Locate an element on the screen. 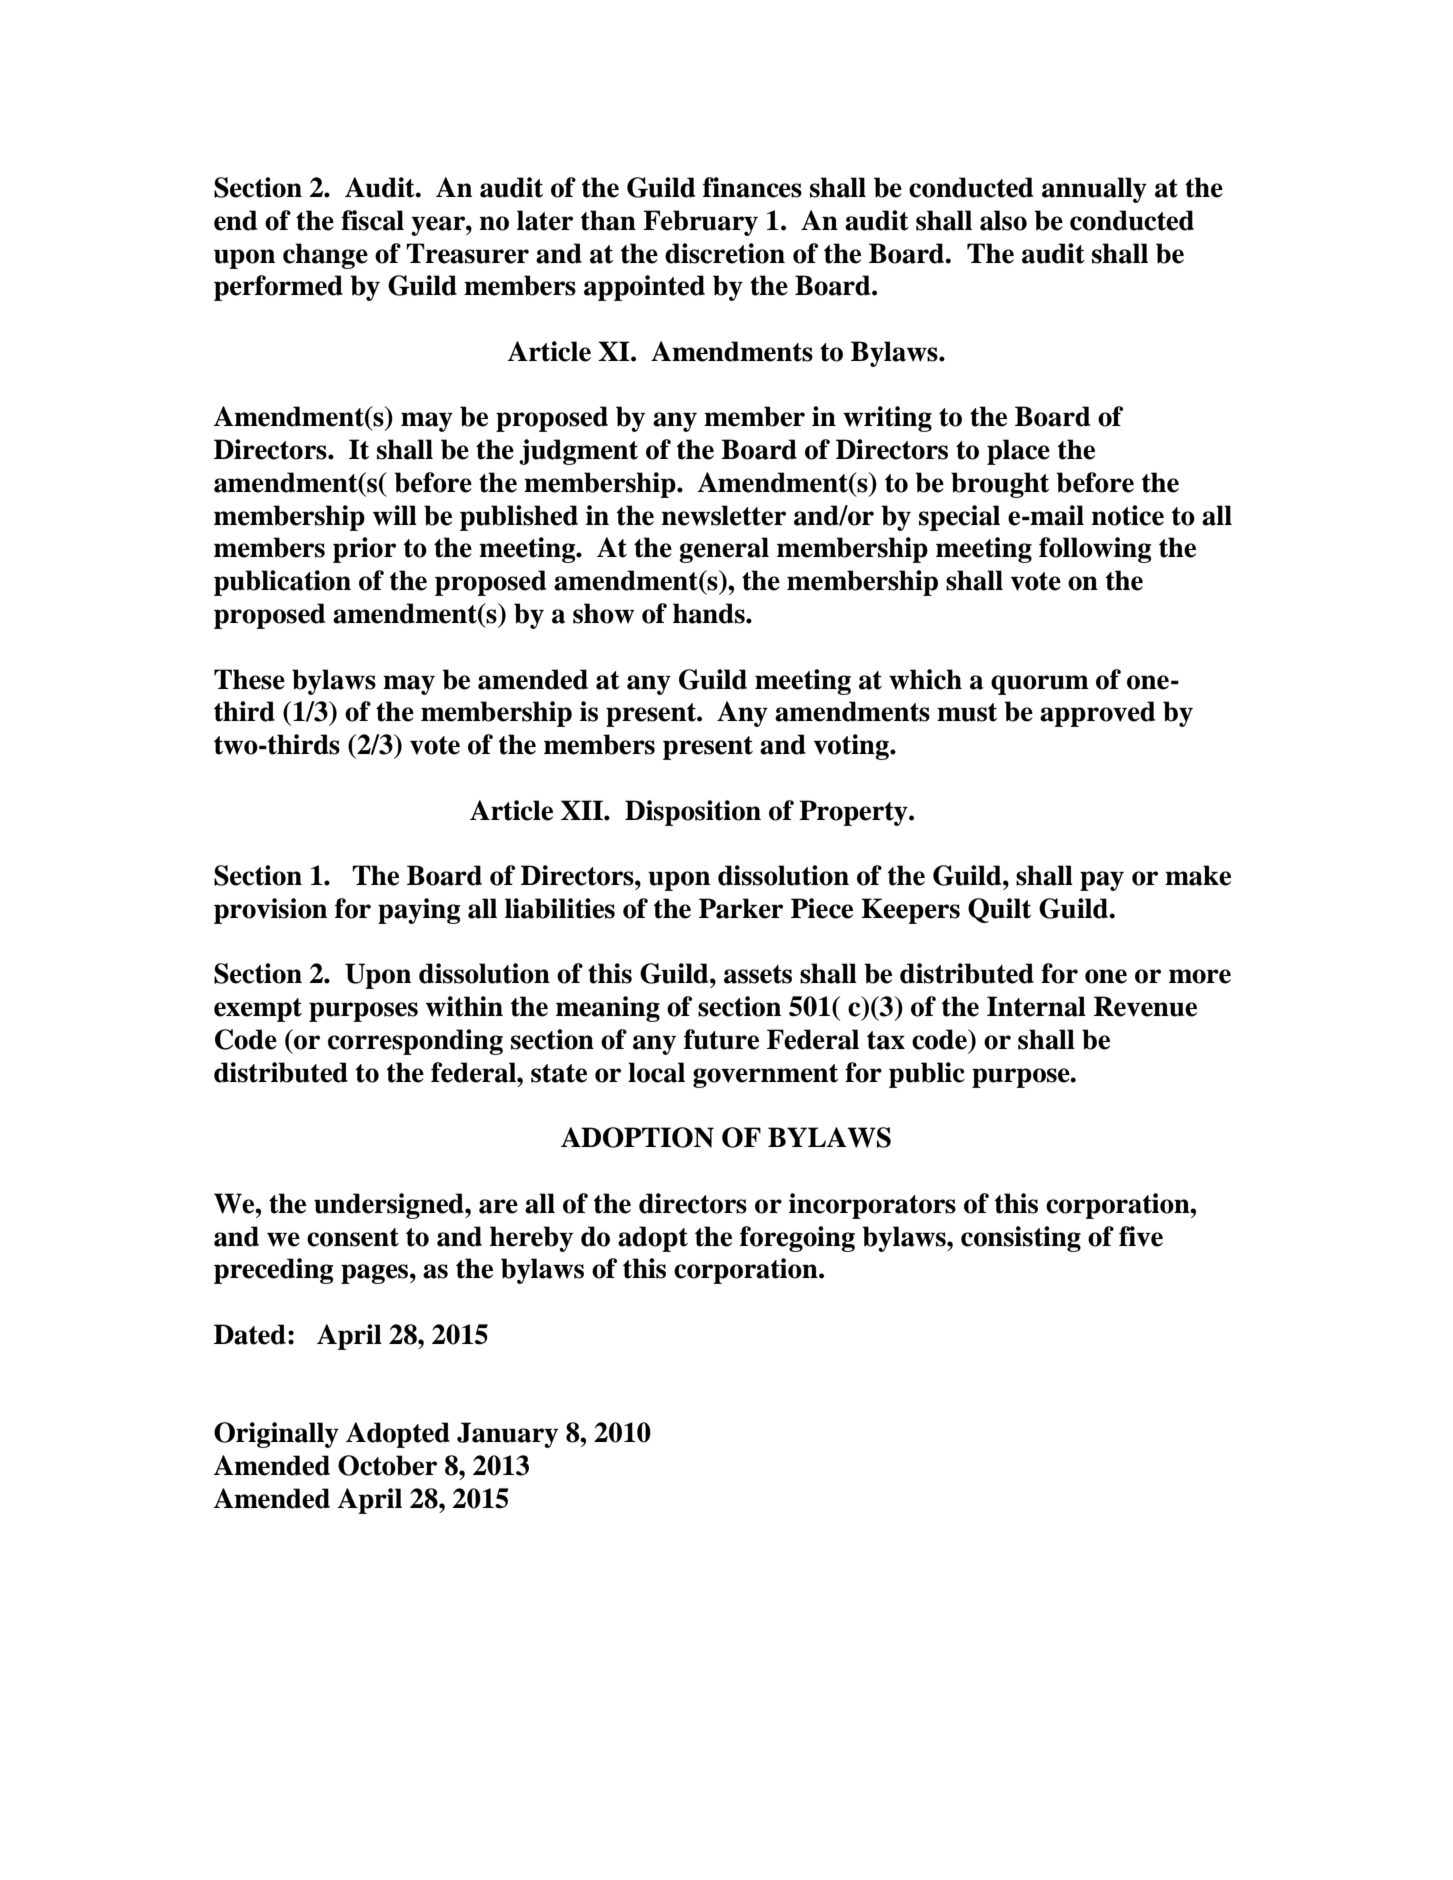 The image size is (1453, 1880). October is located at coordinates (387, 1465).
